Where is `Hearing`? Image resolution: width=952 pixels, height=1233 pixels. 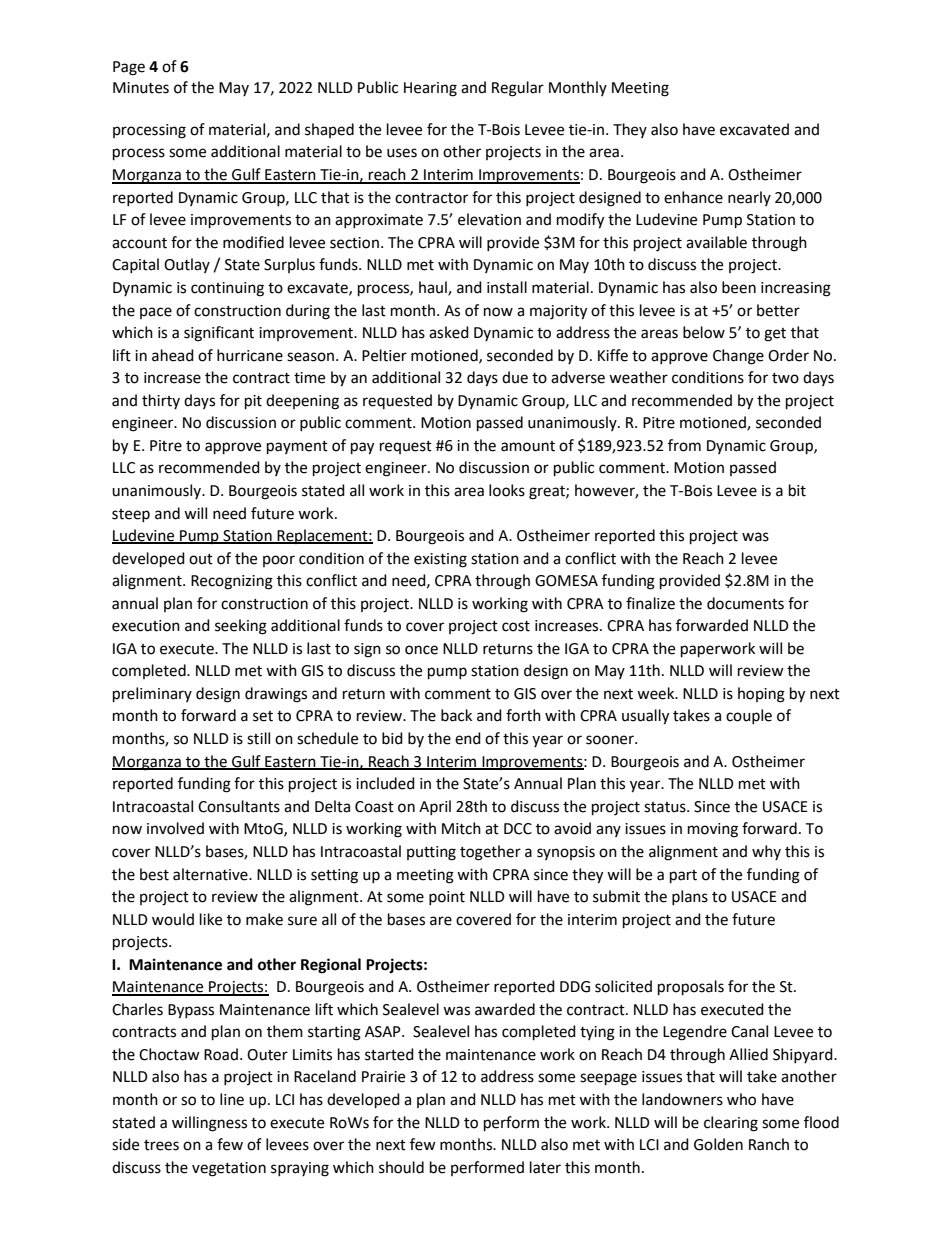 Hearing is located at coordinates (430, 89).
